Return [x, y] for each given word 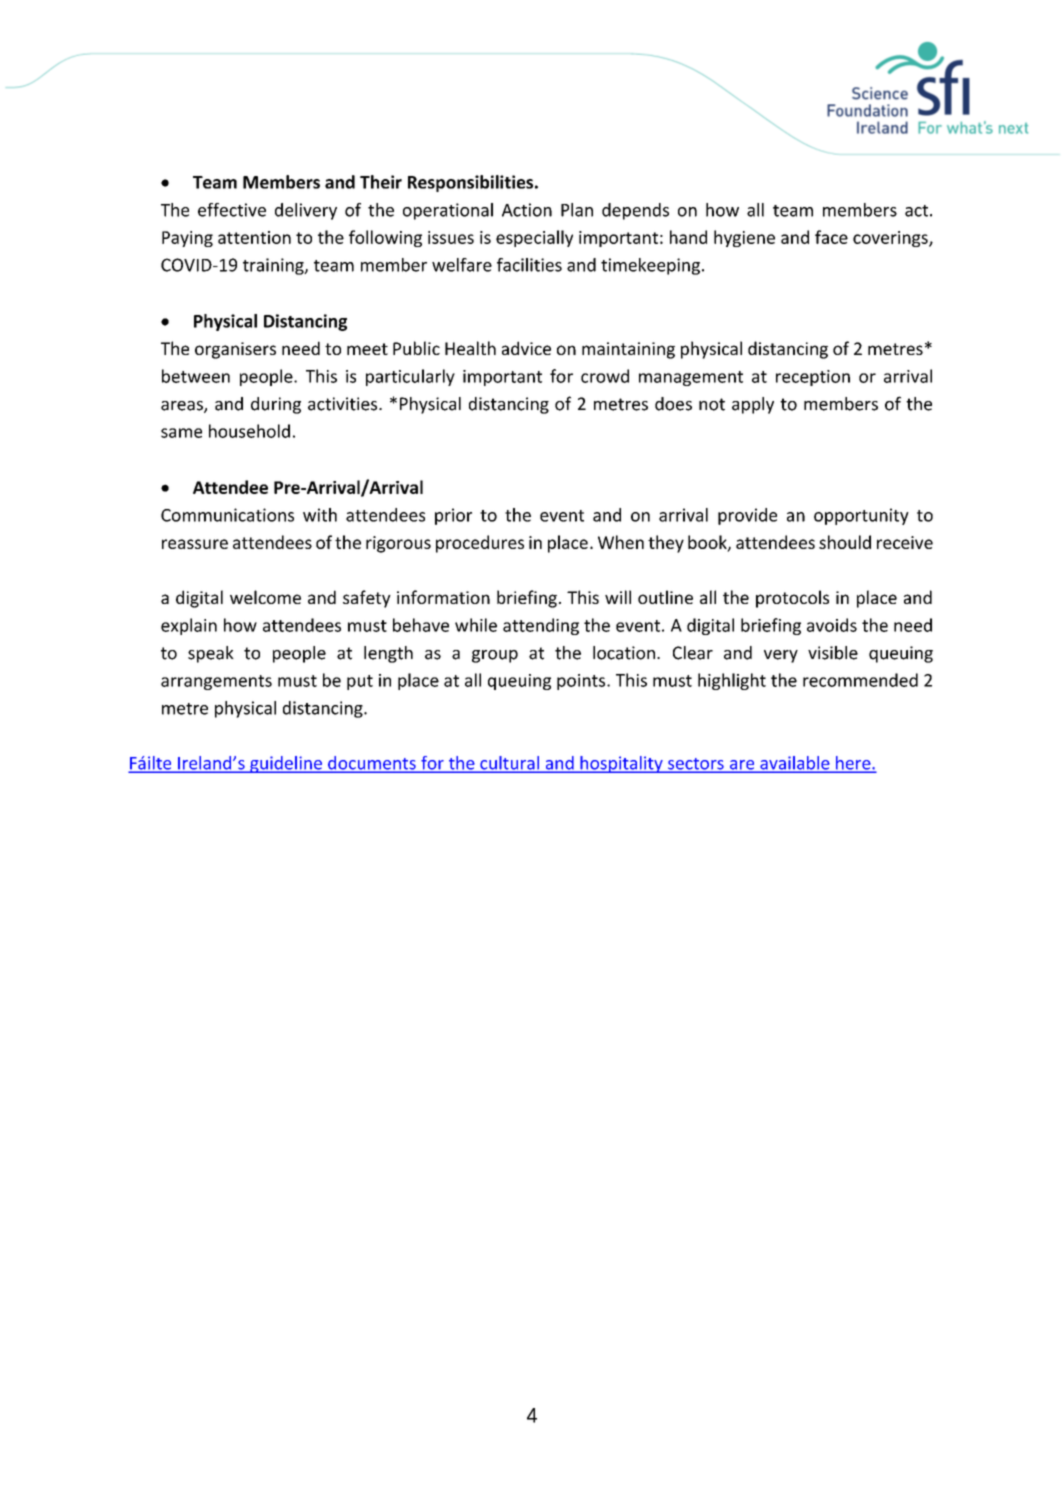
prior [453, 516]
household [249, 431]
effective [232, 210]
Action [527, 210]
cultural [509, 764]
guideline [286, 764]
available [795, 764]
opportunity [861, 516]
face [831, 237]
